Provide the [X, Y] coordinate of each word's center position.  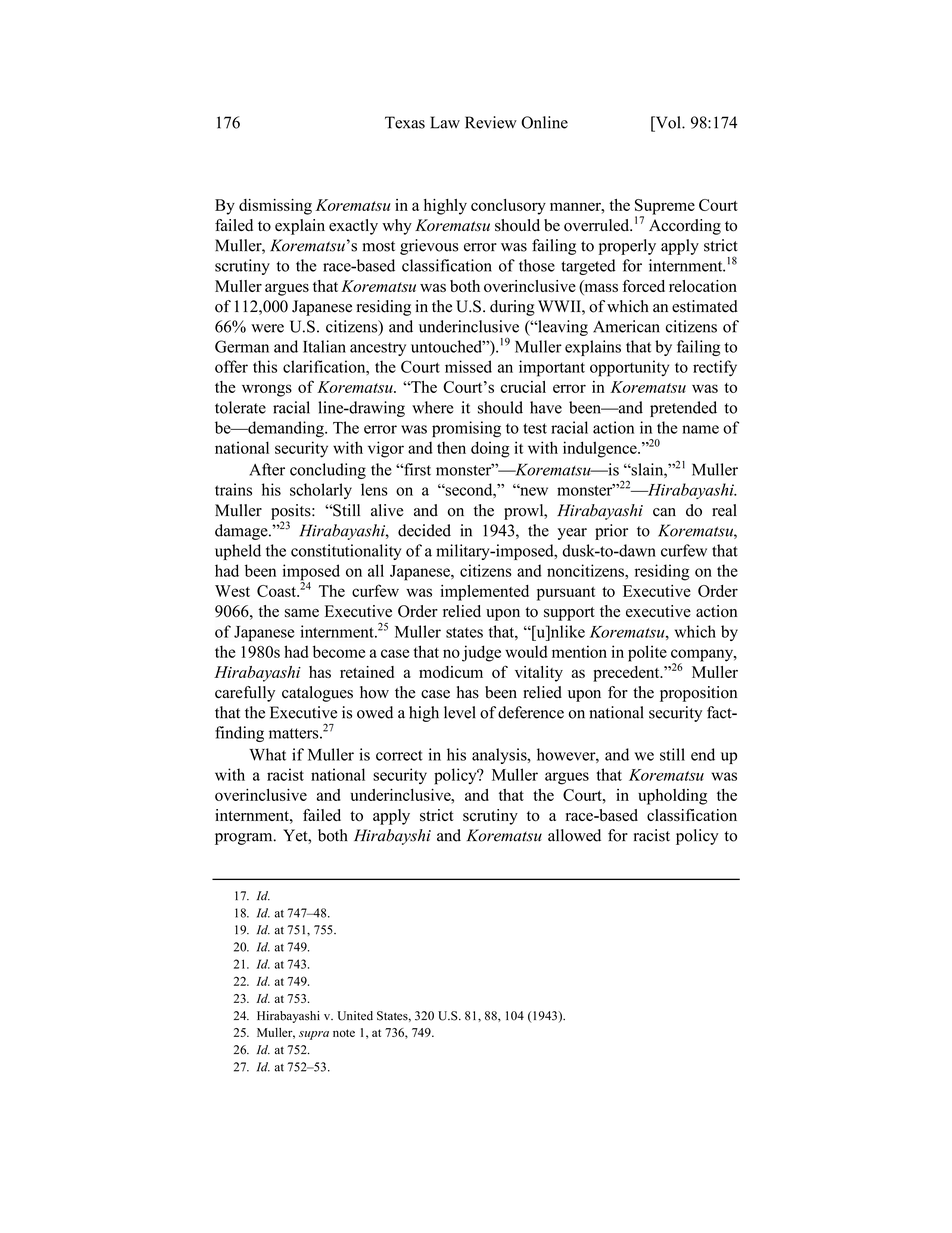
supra [314, 1035]
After [267, 469]
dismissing [275, 207]
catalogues [317, 694]
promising [466, 429]
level [460, 712]
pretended [683, 409]
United [355, 1016]
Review [491, 122]
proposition [698, 694]
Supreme [665, 208]
